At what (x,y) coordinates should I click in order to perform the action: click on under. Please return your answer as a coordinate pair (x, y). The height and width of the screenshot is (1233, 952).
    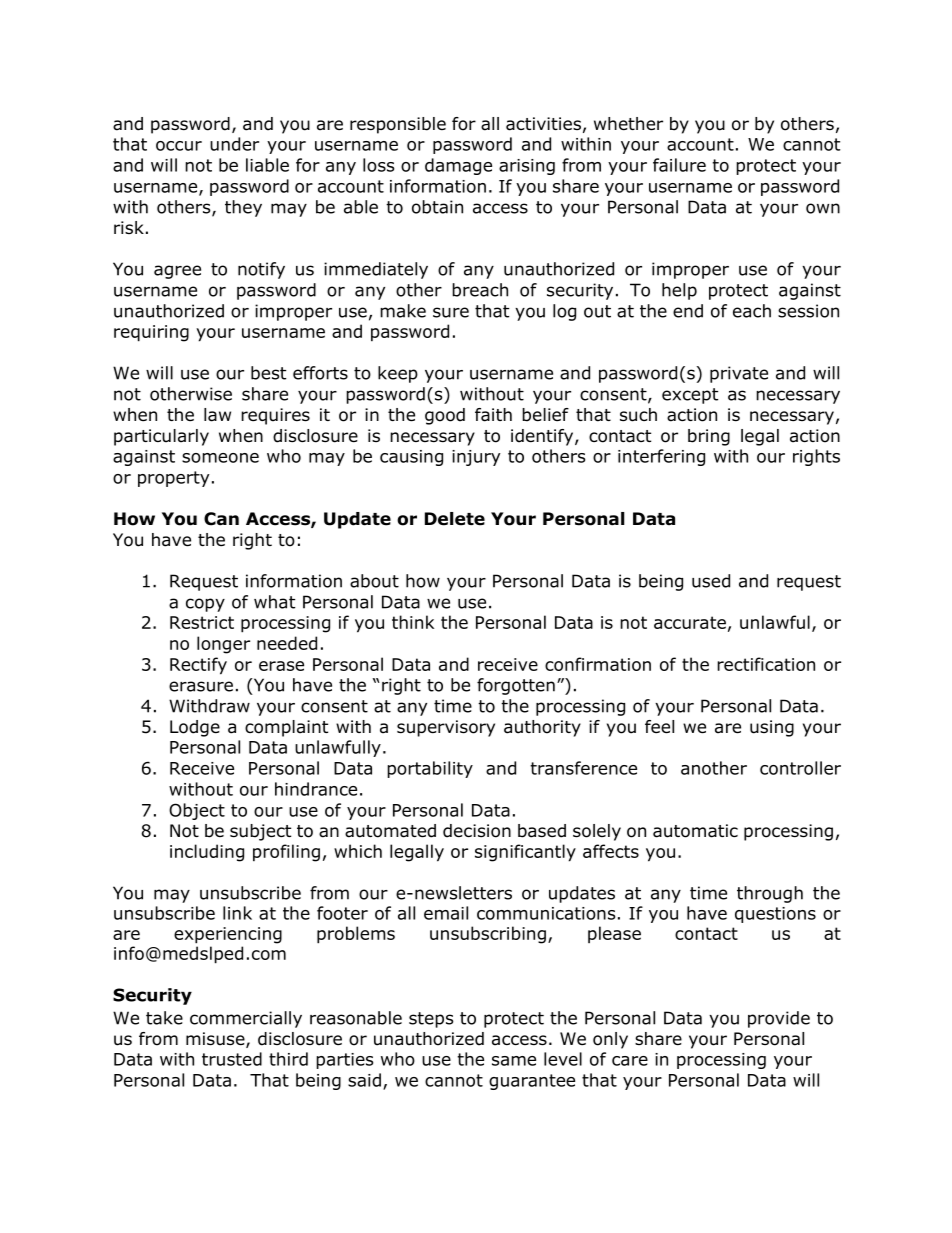
    Looking at the image, I should click on (234, 144).
